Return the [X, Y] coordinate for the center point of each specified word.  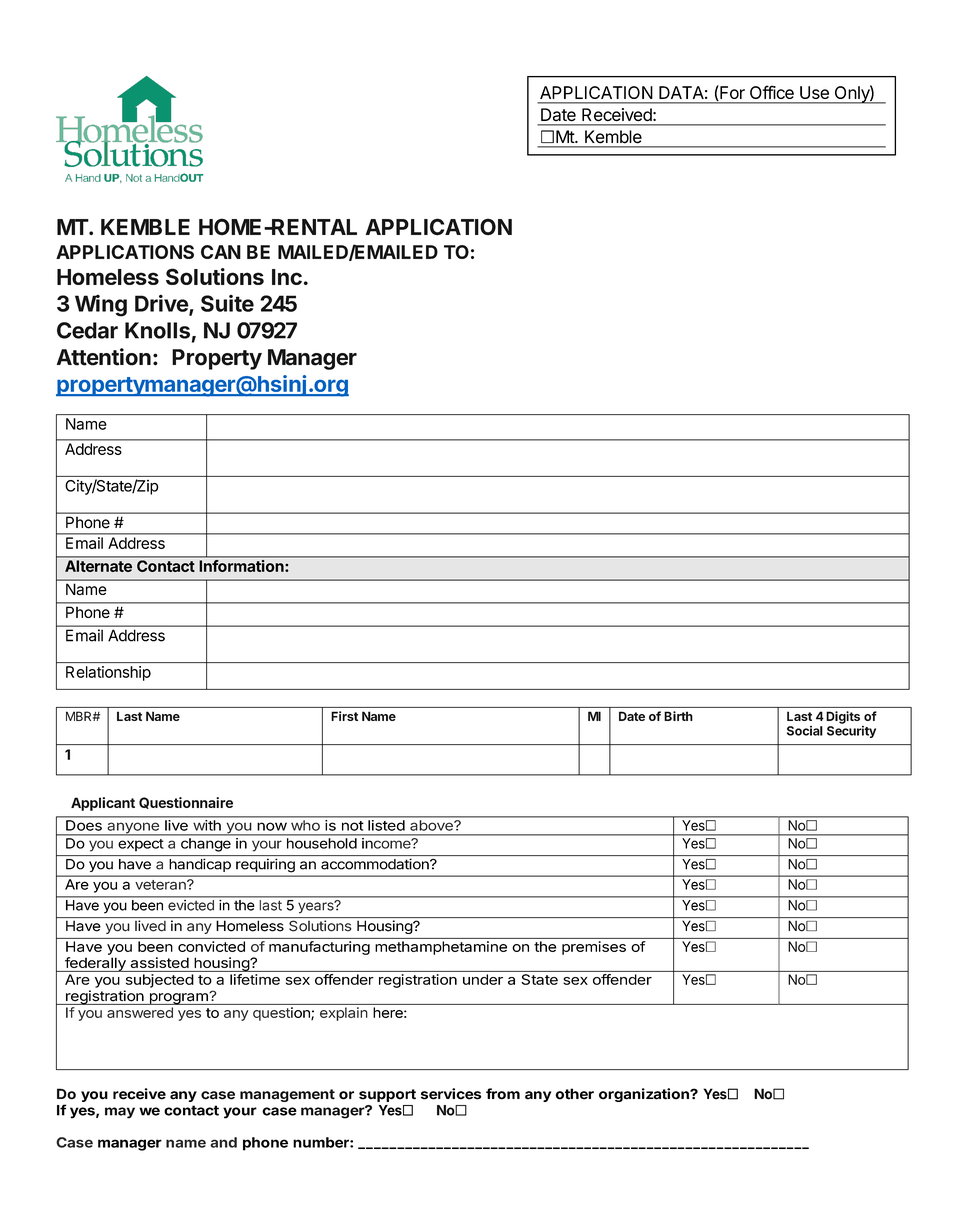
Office [772, 92]
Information [241, 565]
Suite [227, 303]
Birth [678, 716]
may [120, 1113]
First [344, 716]
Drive [162, 304]
